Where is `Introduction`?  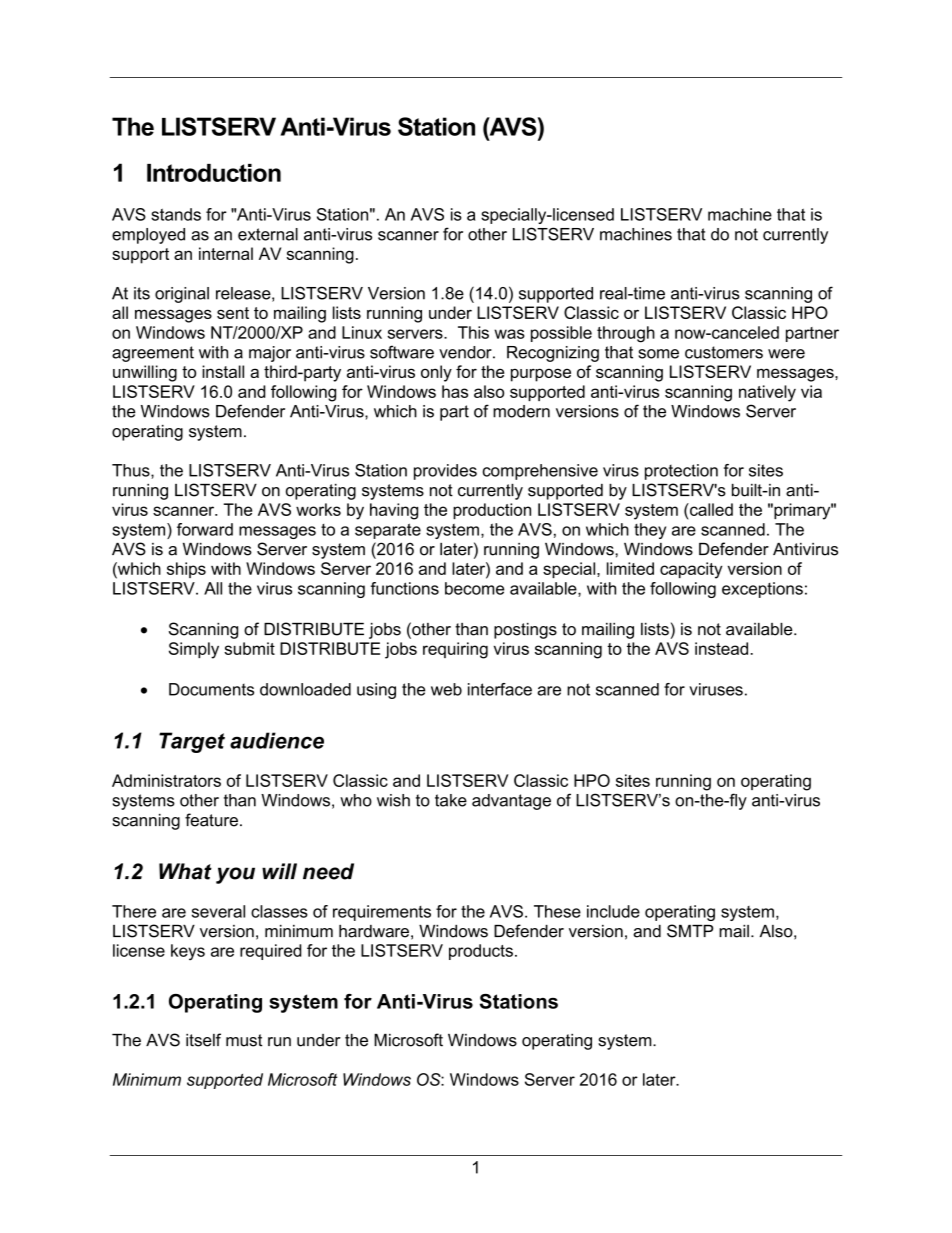
Introduction is located at coordinates (214, 173).
